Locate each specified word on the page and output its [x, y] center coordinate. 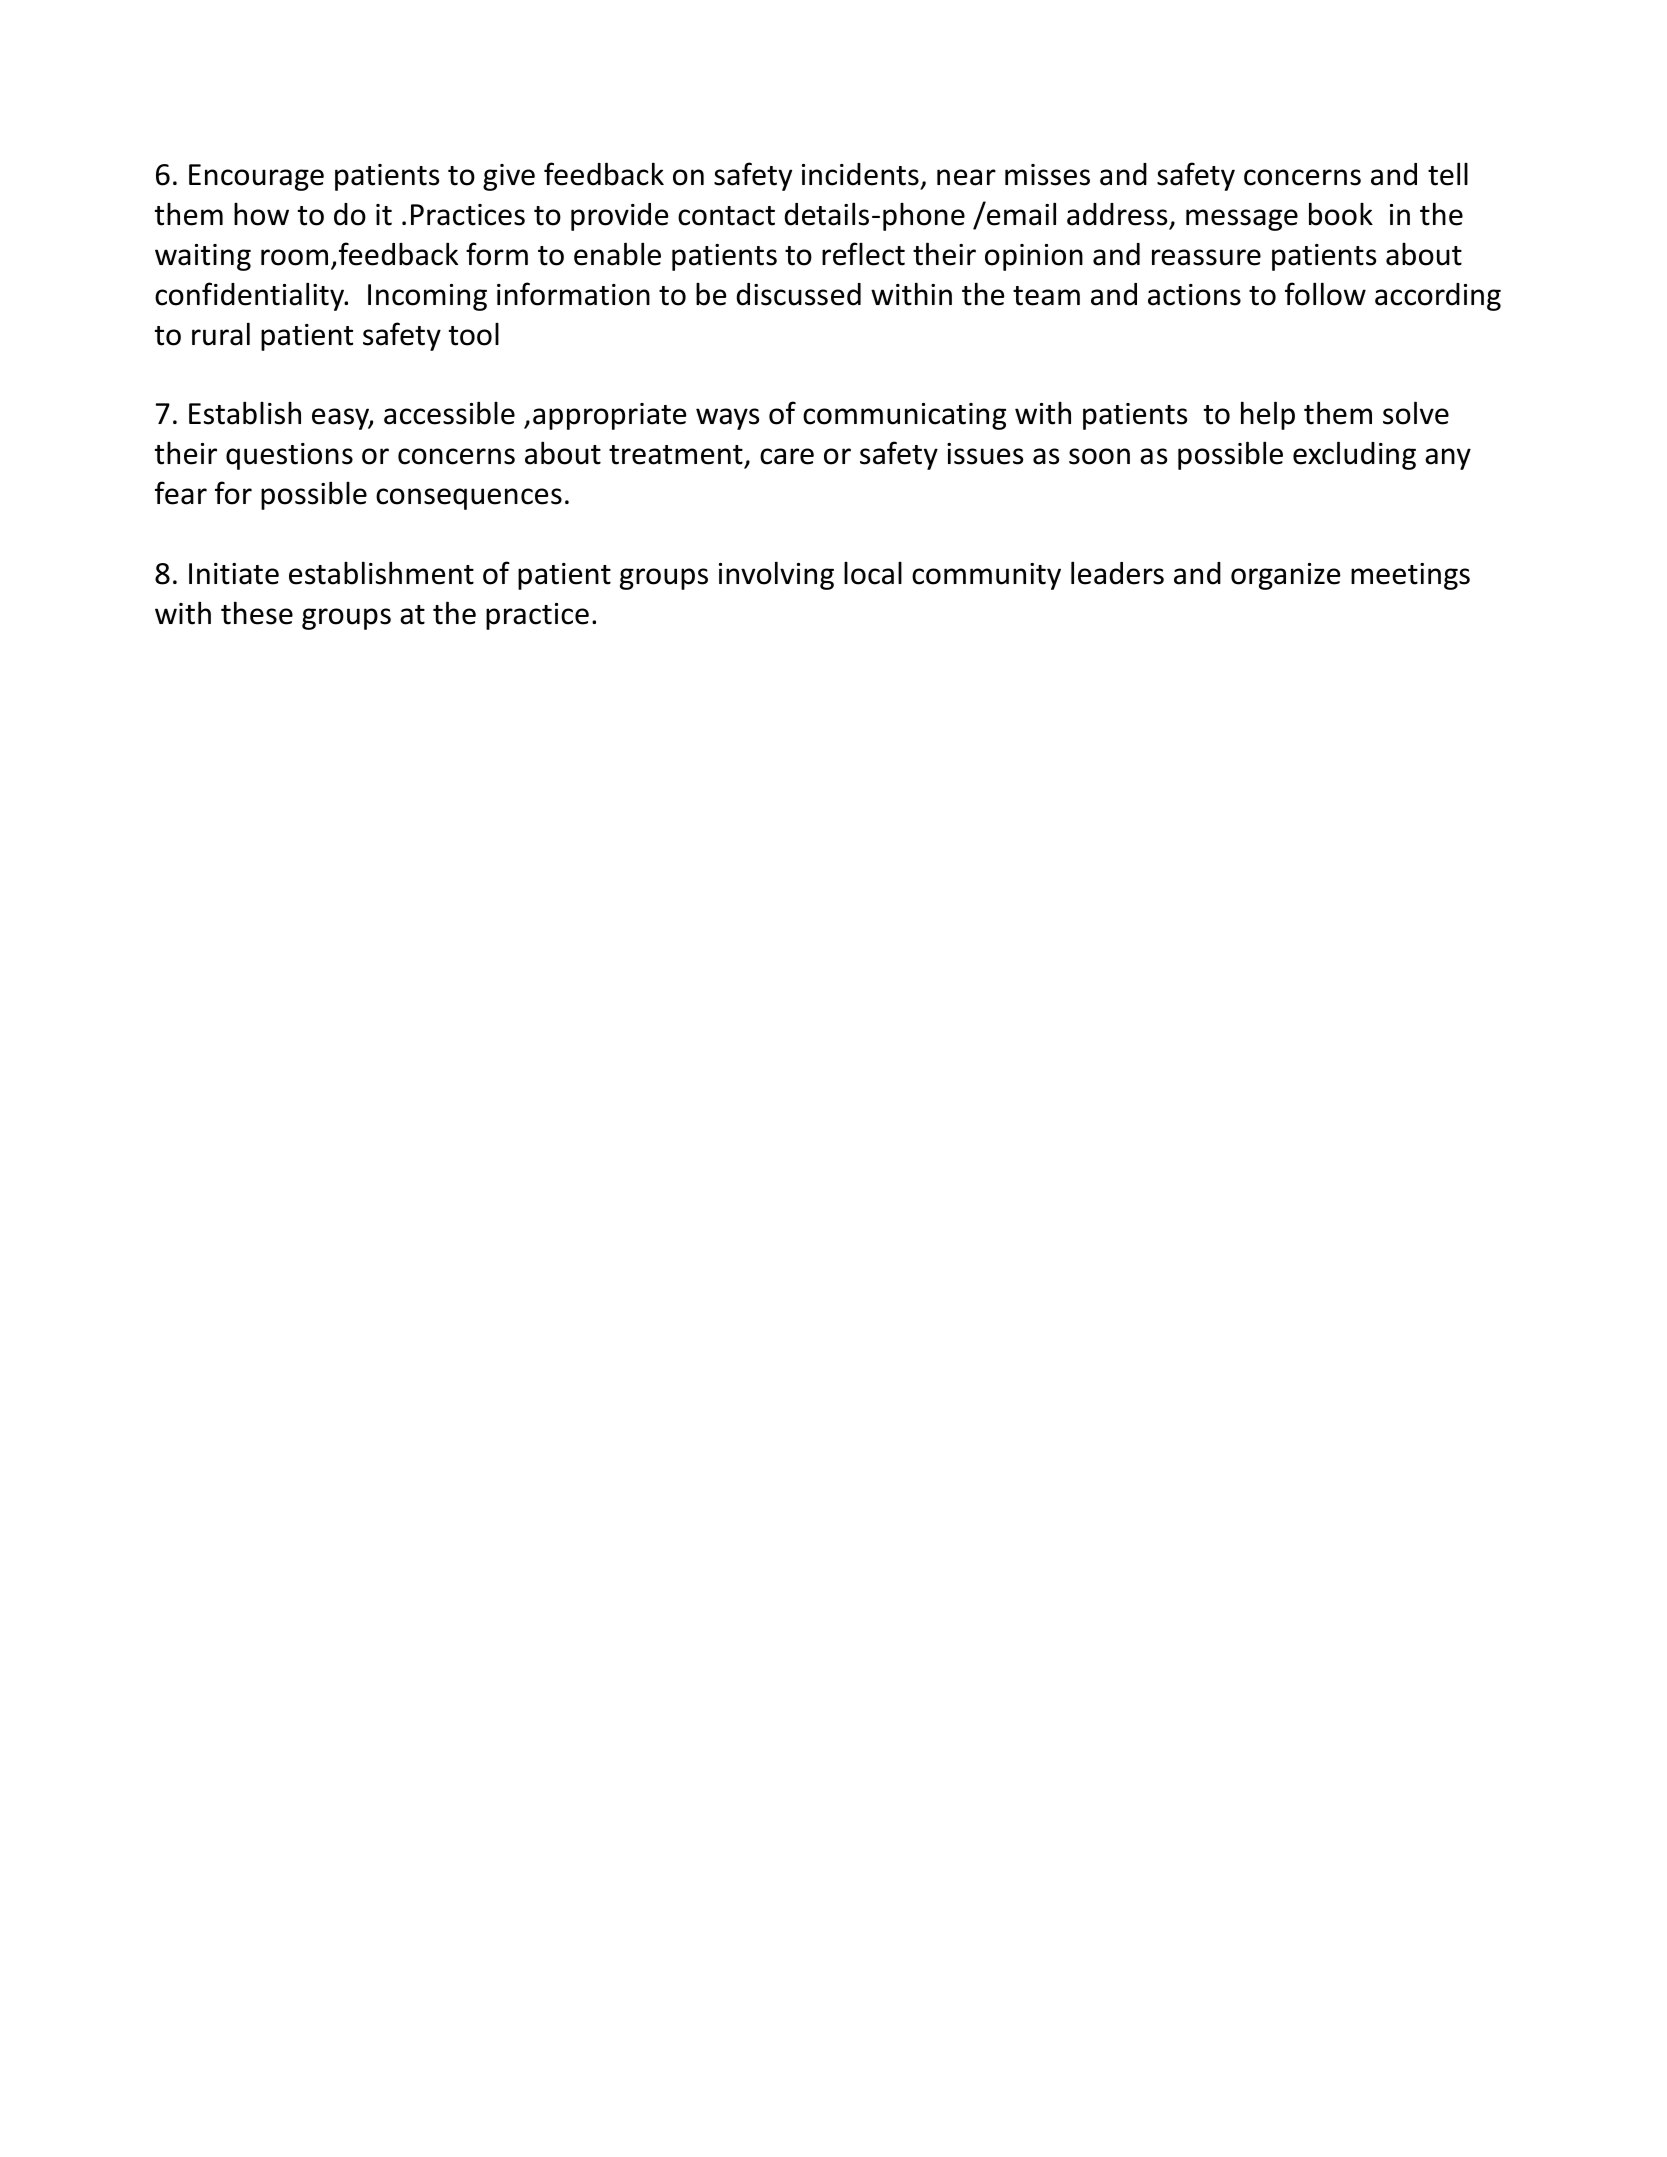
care [787, 456]
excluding [1354, 455]
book [1341, 214]
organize [1286, 576]
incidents [860, 174]
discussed [798, 294]
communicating [904, 416]
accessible [449, 413]
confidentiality [251, 296]
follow [1325, 294]
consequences [469, 499]
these [257, 613]
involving [776, 575]
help [1268, 415]
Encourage [256, 177]
